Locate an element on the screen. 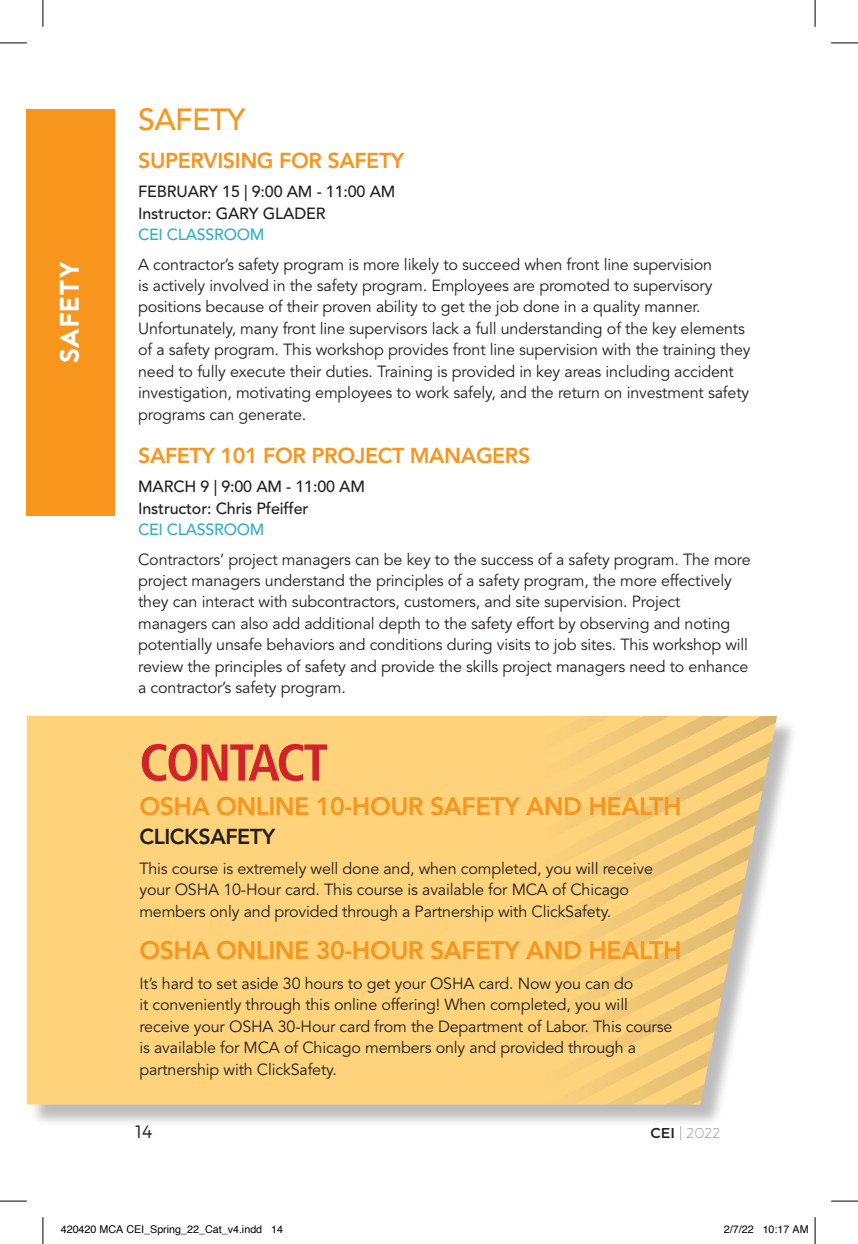 The image size is (858, 1244). set is located at coordinates (227, 984).
